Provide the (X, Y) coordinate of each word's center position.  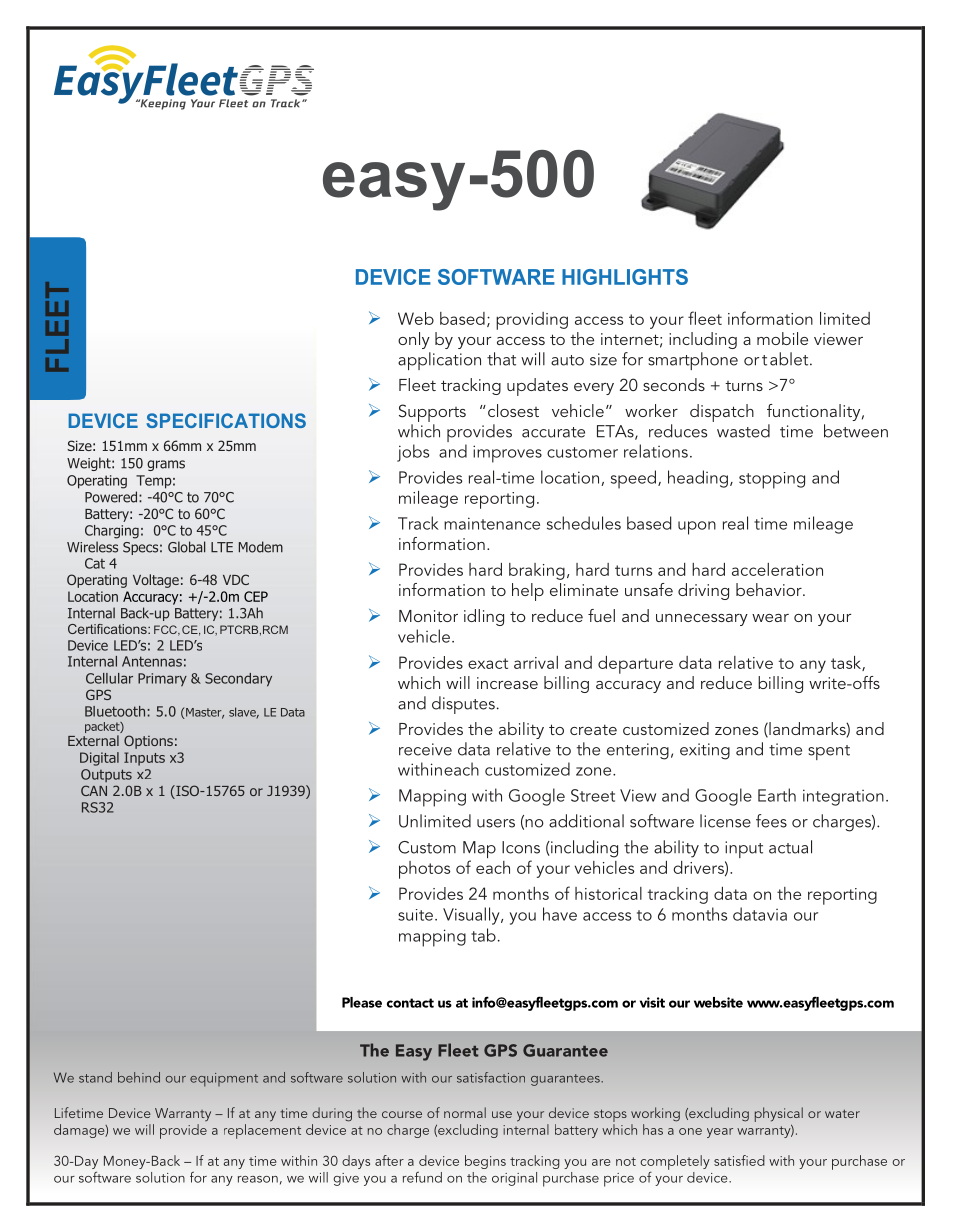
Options (148, 742)
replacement (262, 1131)
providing (532, 321)
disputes (463, 705)
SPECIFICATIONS (226, 420)
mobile (782, 338)
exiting (705, 751)
